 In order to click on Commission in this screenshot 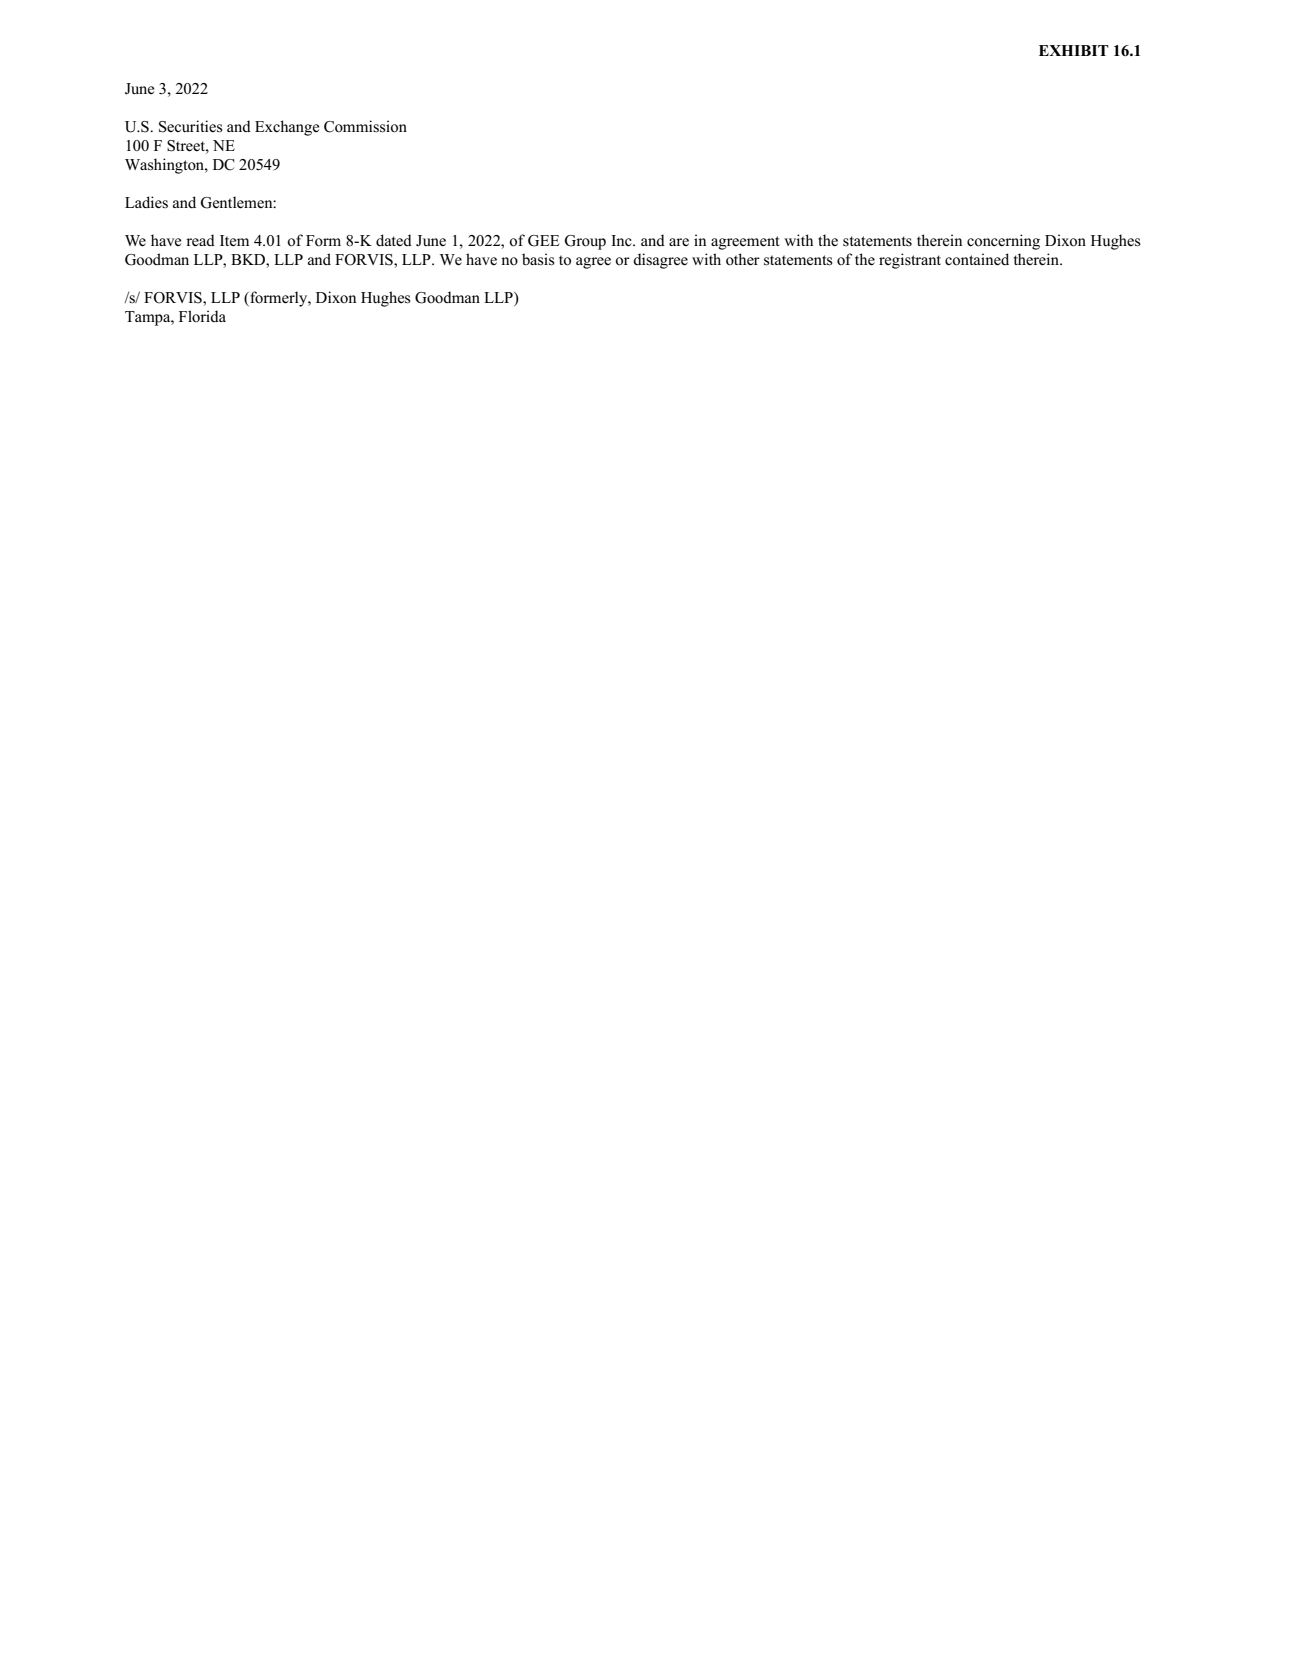, I will do `click(365, 126)`.
